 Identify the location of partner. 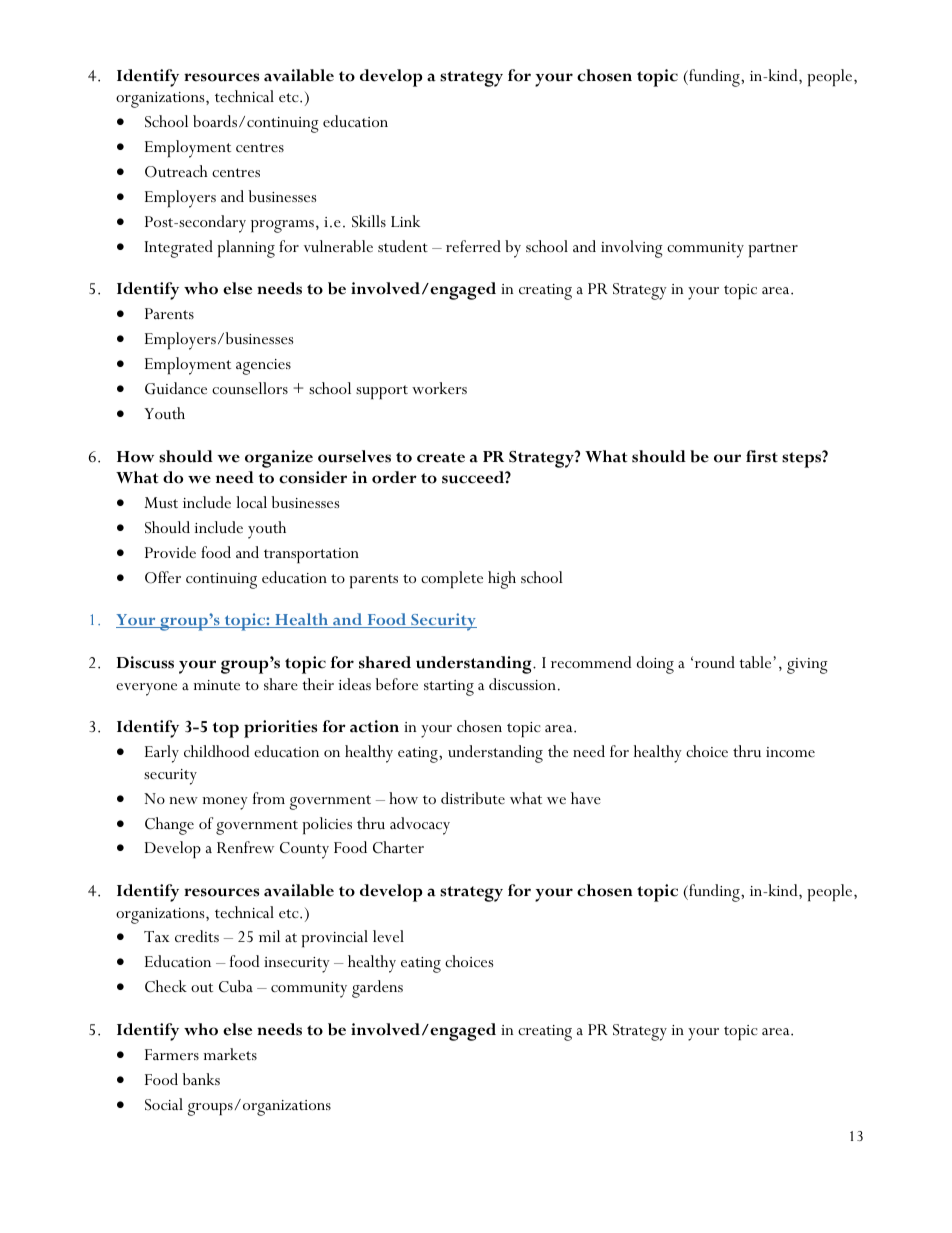
(773, 250).
